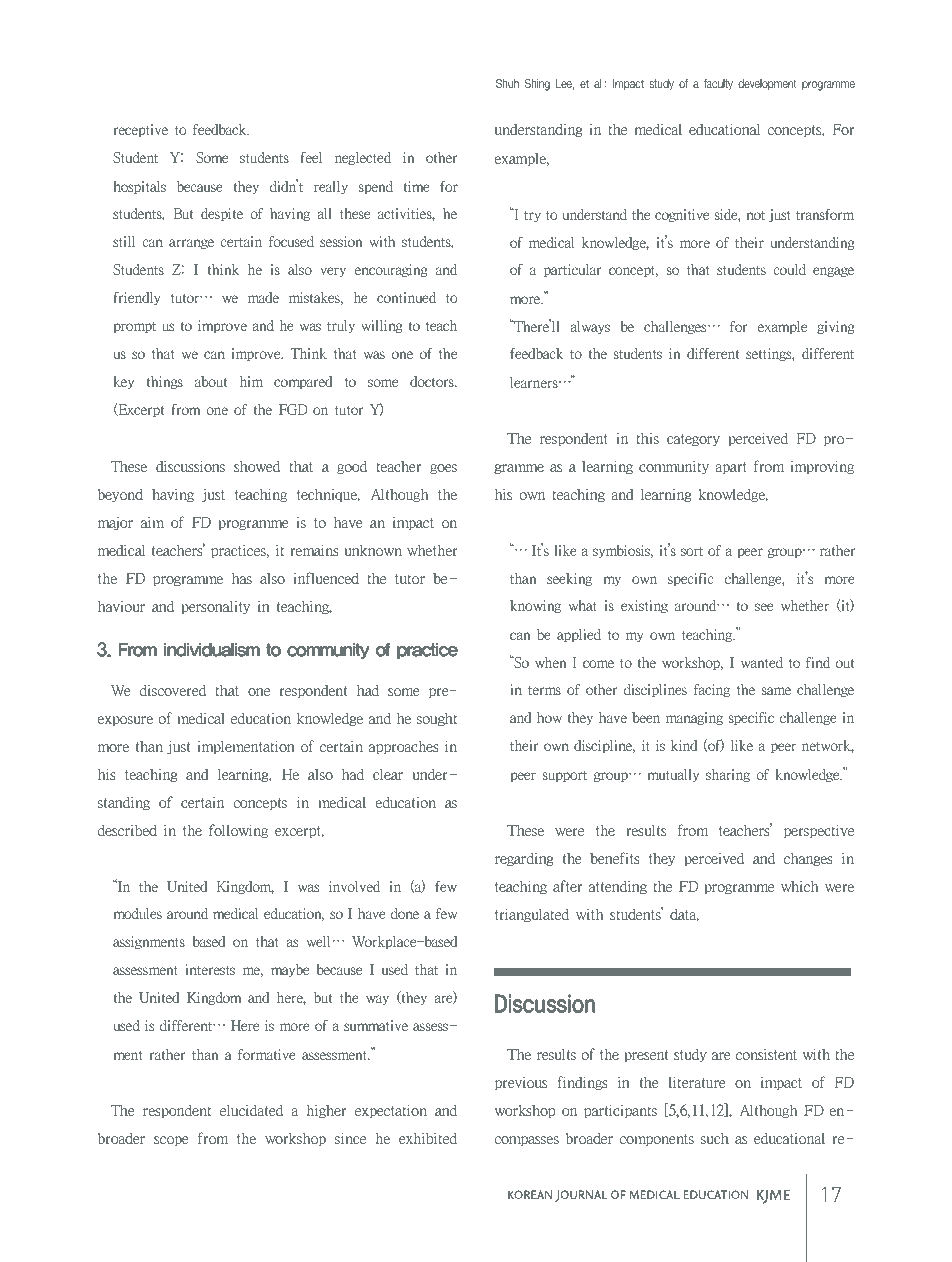 The height and width of the screenshot is (1262, 952). Describe the element at coordinates (507, 83) in the screenshot. I see `Shuh` at that location.
